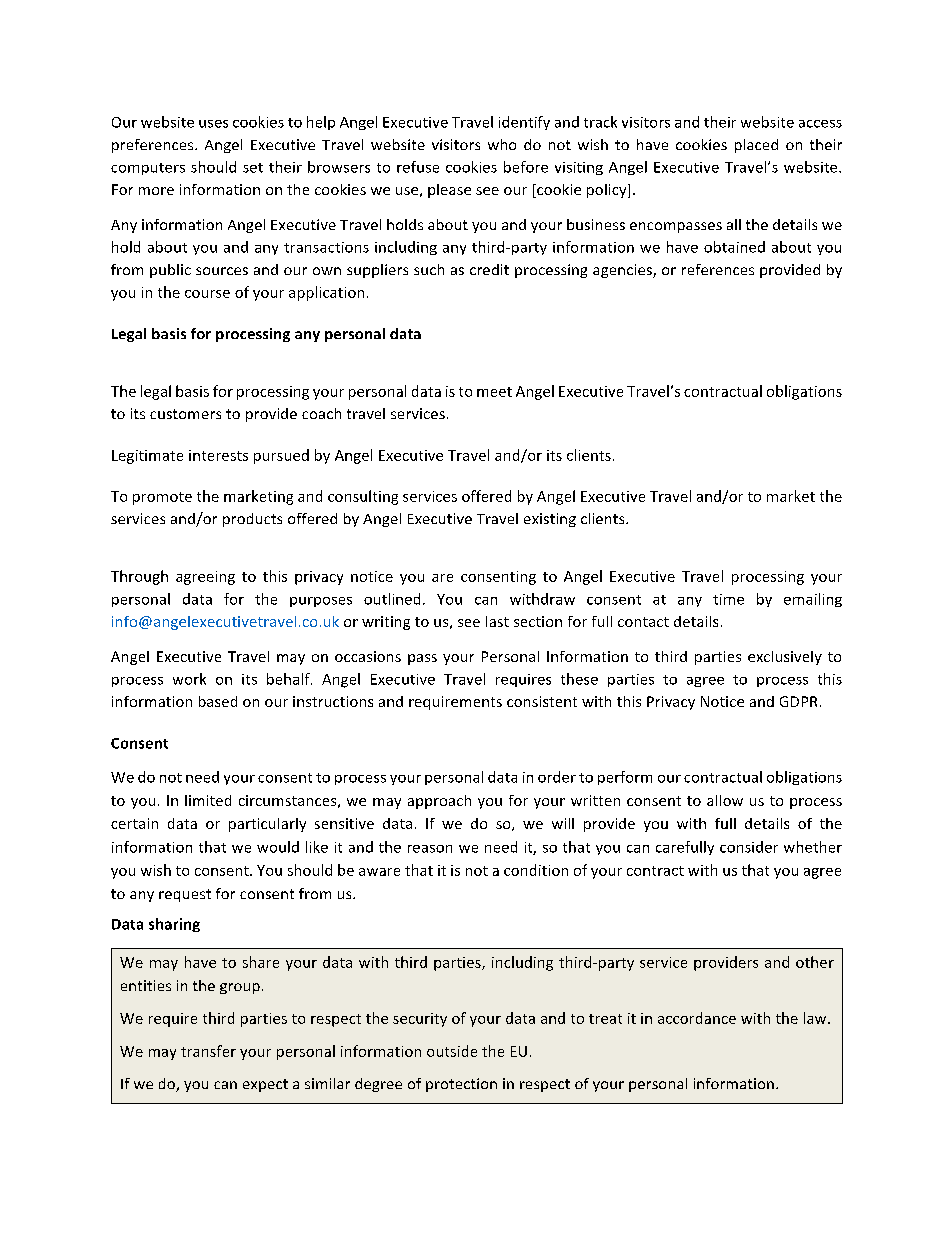 This screenshot has height=1233, width=952. I want to click on Through, so click(139, 577).
